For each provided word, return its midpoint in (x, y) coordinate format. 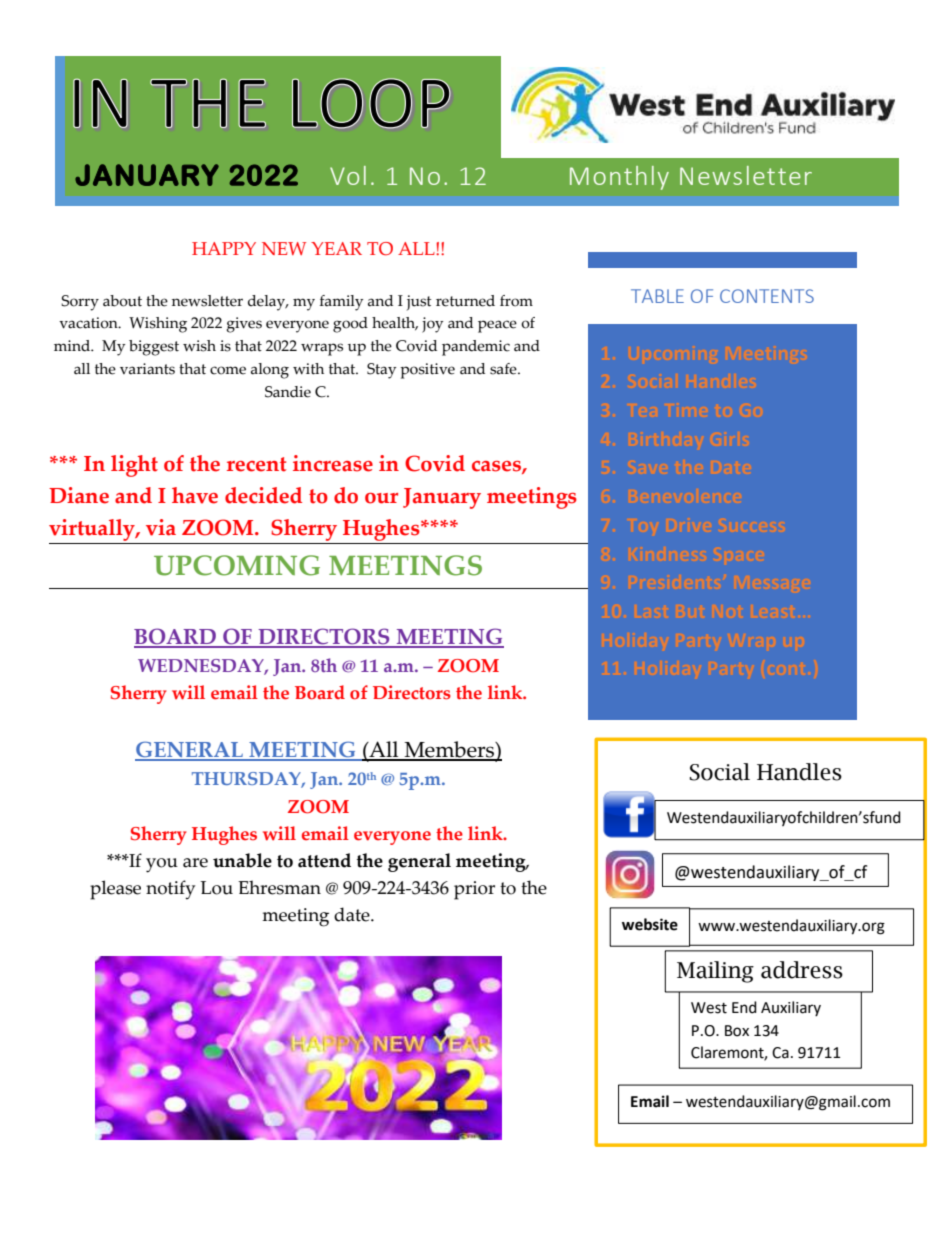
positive (427, 371)
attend (324, 860)
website (650, 924)
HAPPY (224, 248)
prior (474, 890)
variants (147, 369)
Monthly (619, 178)
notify (170, 890)
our (381, 498)
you (162, 865)
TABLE (657, 296)
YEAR (336, 248)
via (161, 527)
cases (497, 467)
